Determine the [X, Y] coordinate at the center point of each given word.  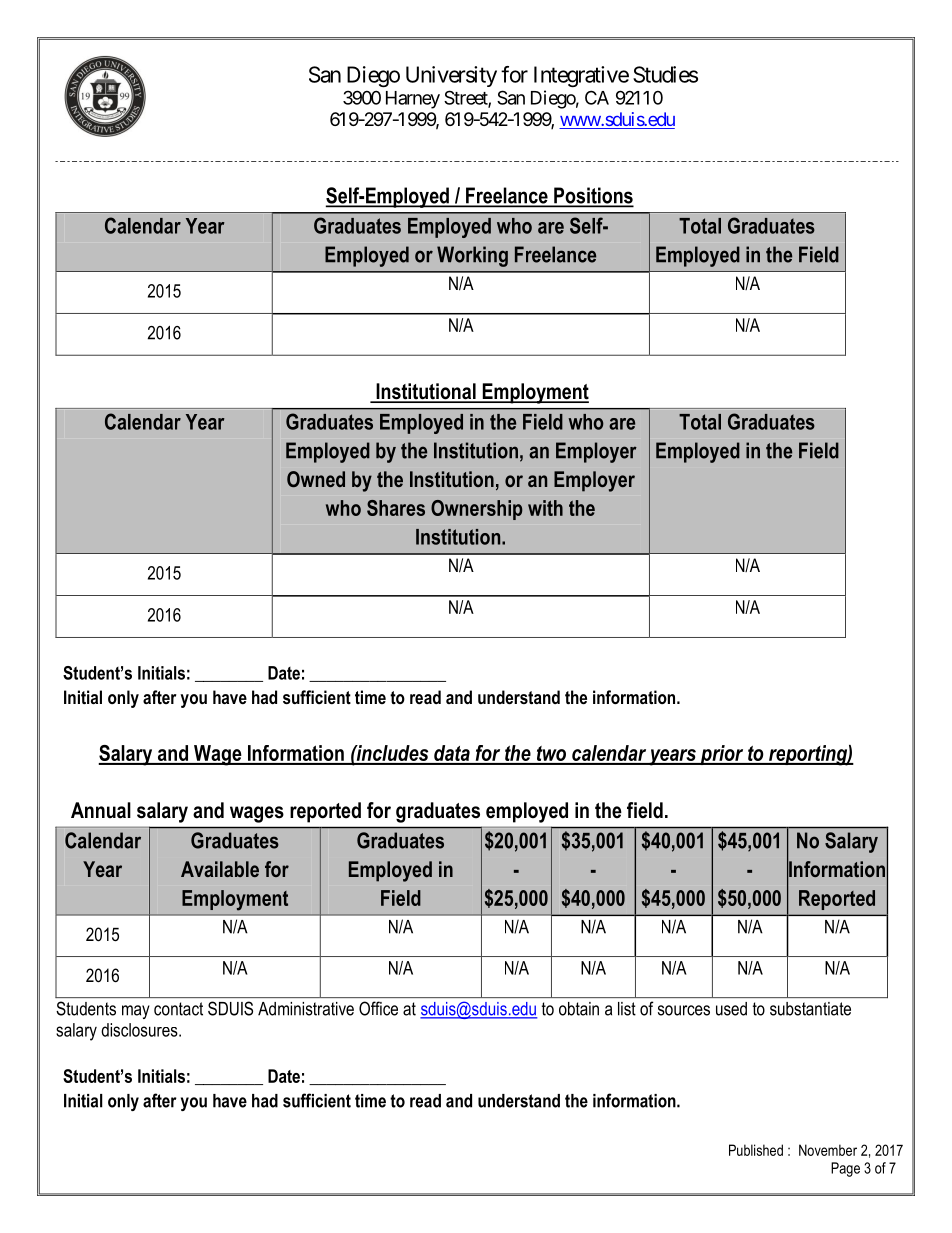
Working [472, 256]
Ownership [476, 510]
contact [178, 1009]
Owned [316, 479]
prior [722, 755]
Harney [413, 100]
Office [378, 1008]
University [451, 76]
